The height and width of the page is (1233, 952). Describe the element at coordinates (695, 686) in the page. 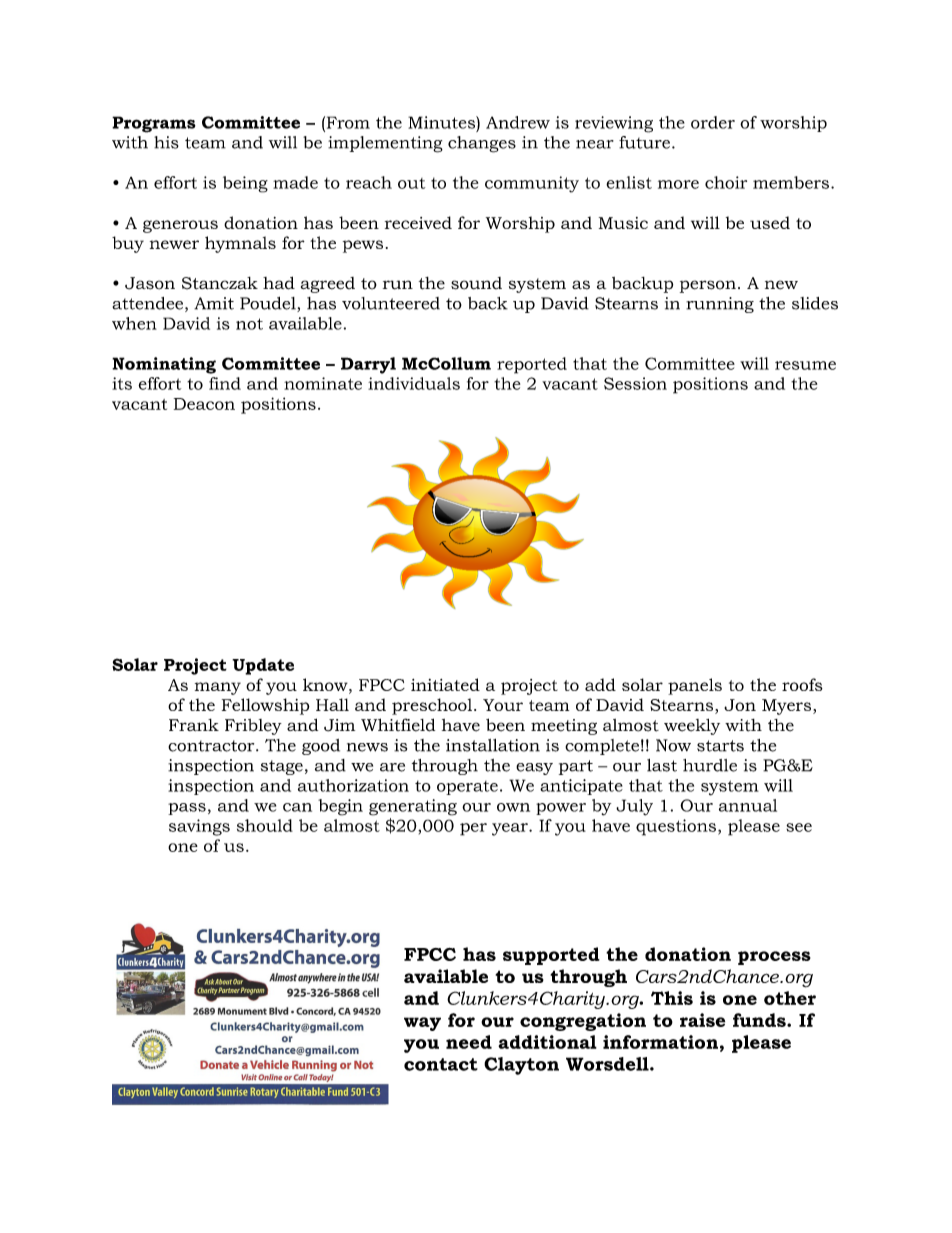

I see `panels` at that location.
